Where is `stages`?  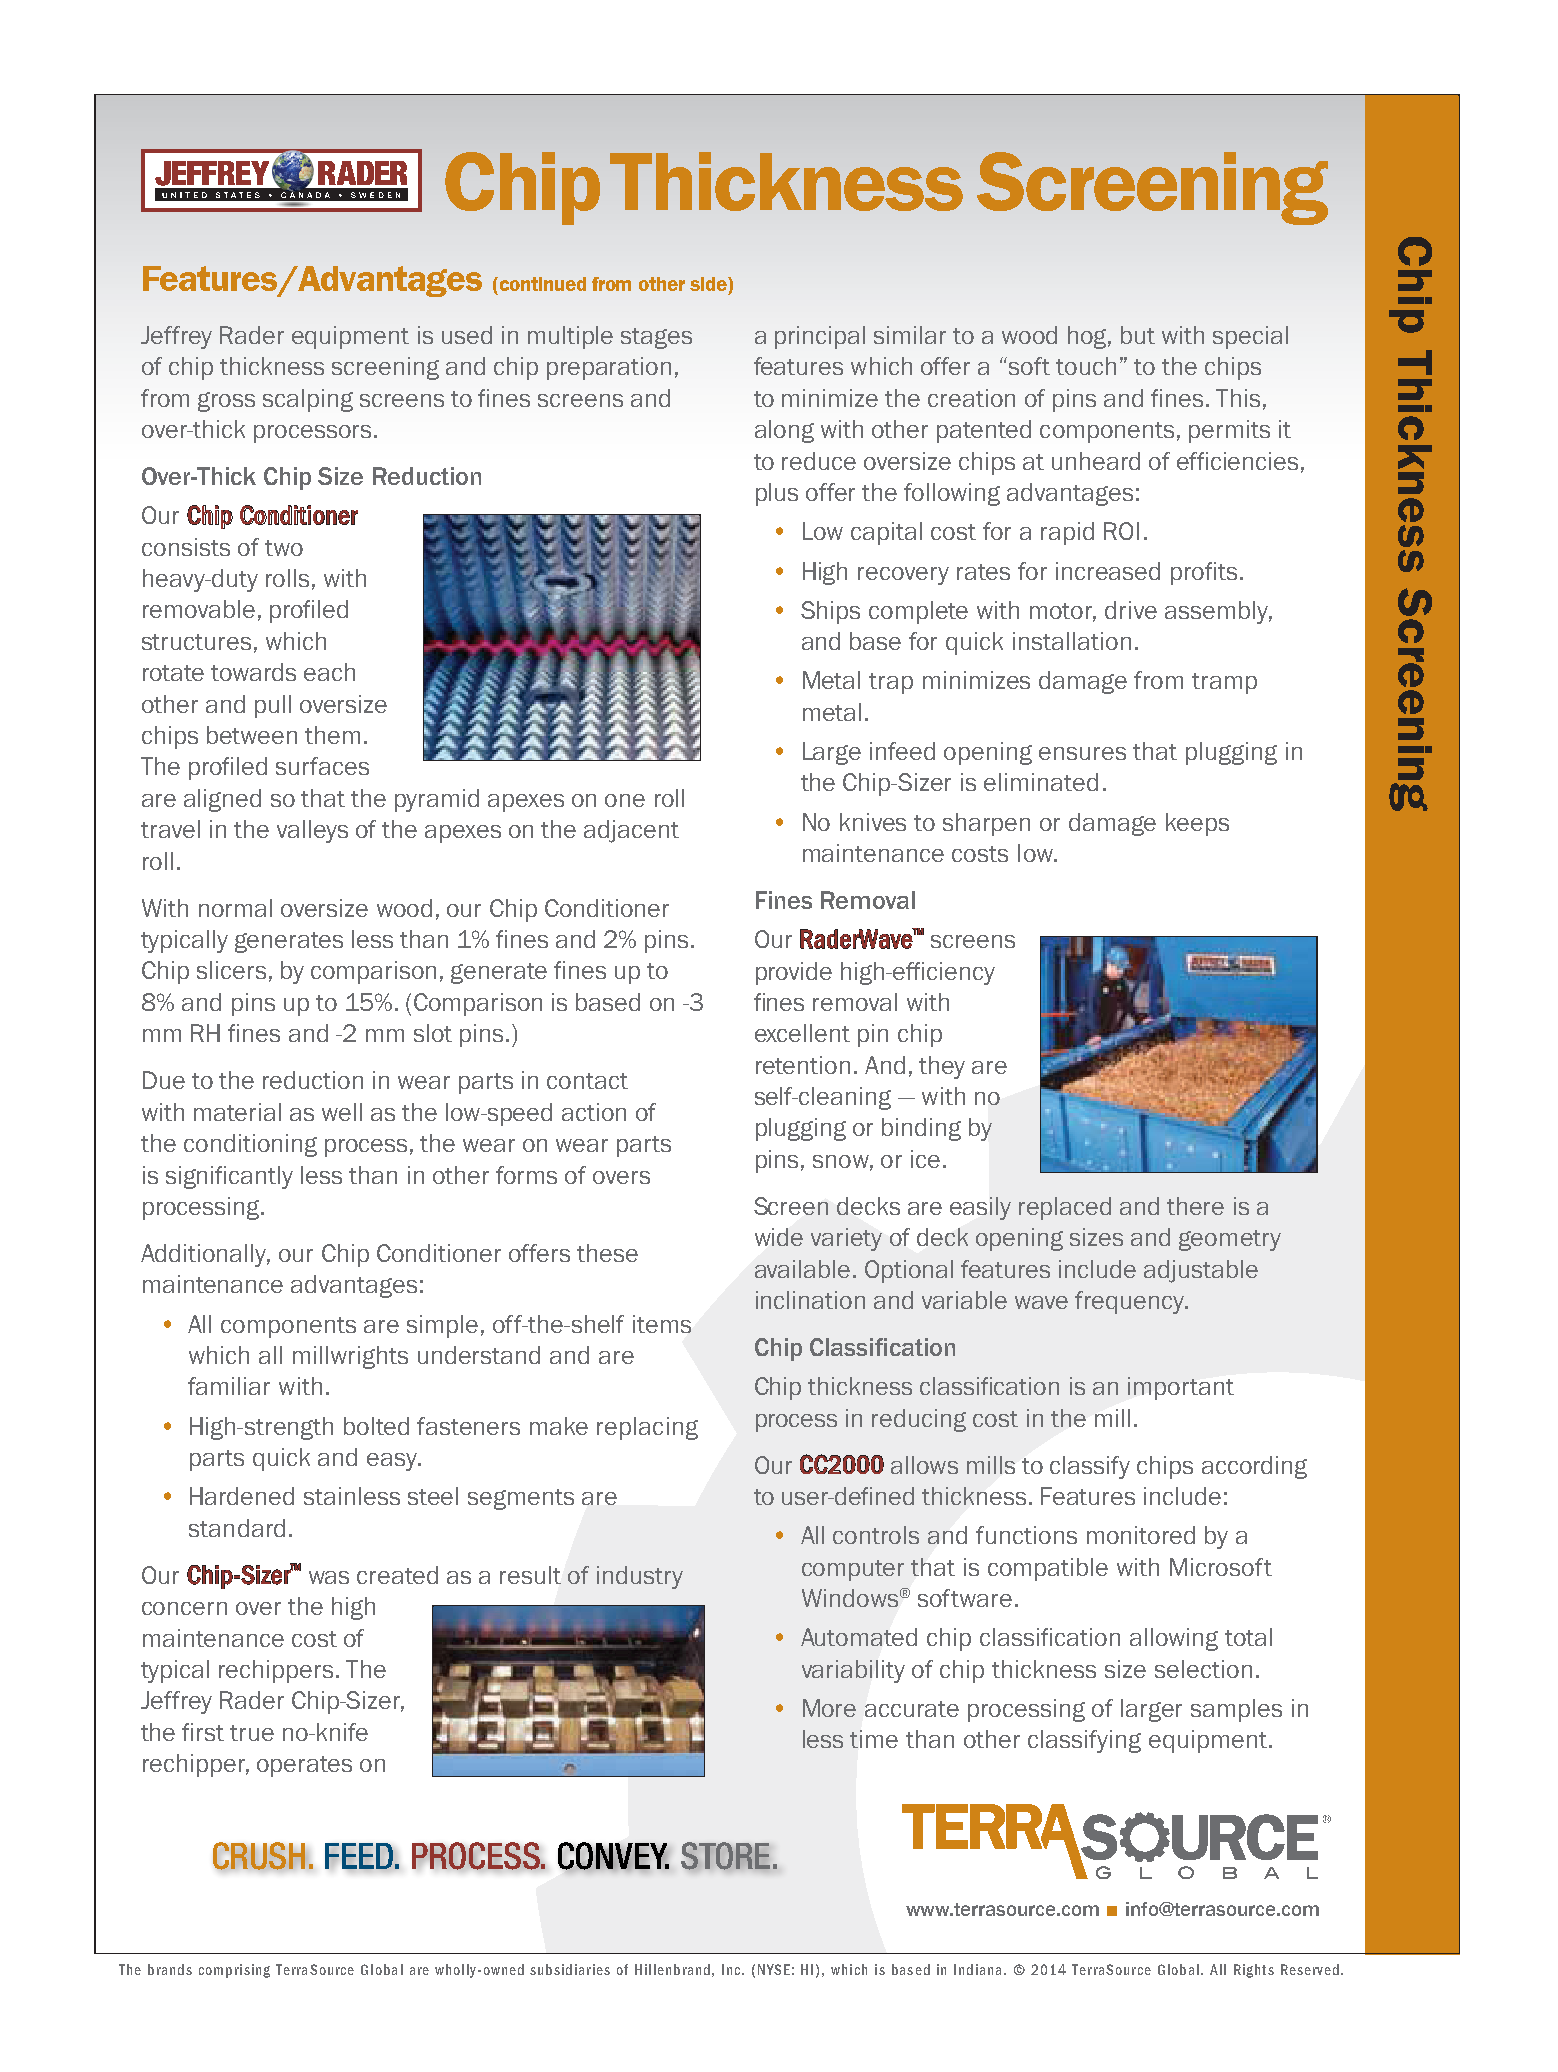 stages is located at coordinates (656, 338).
